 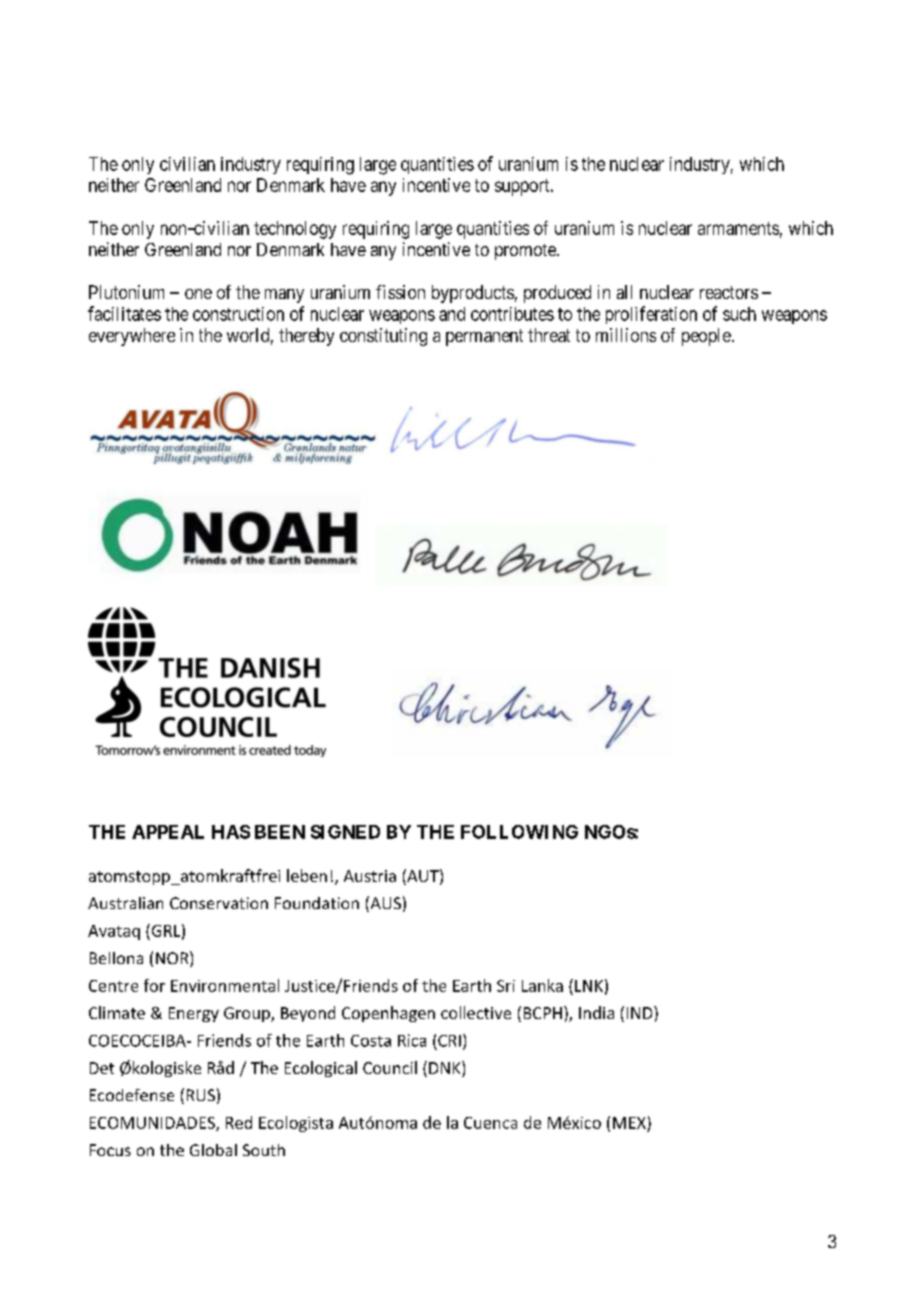 What do you see at coordinates (231, 832) in the image?
I see `HAS` at bounding box center [231, 832].
